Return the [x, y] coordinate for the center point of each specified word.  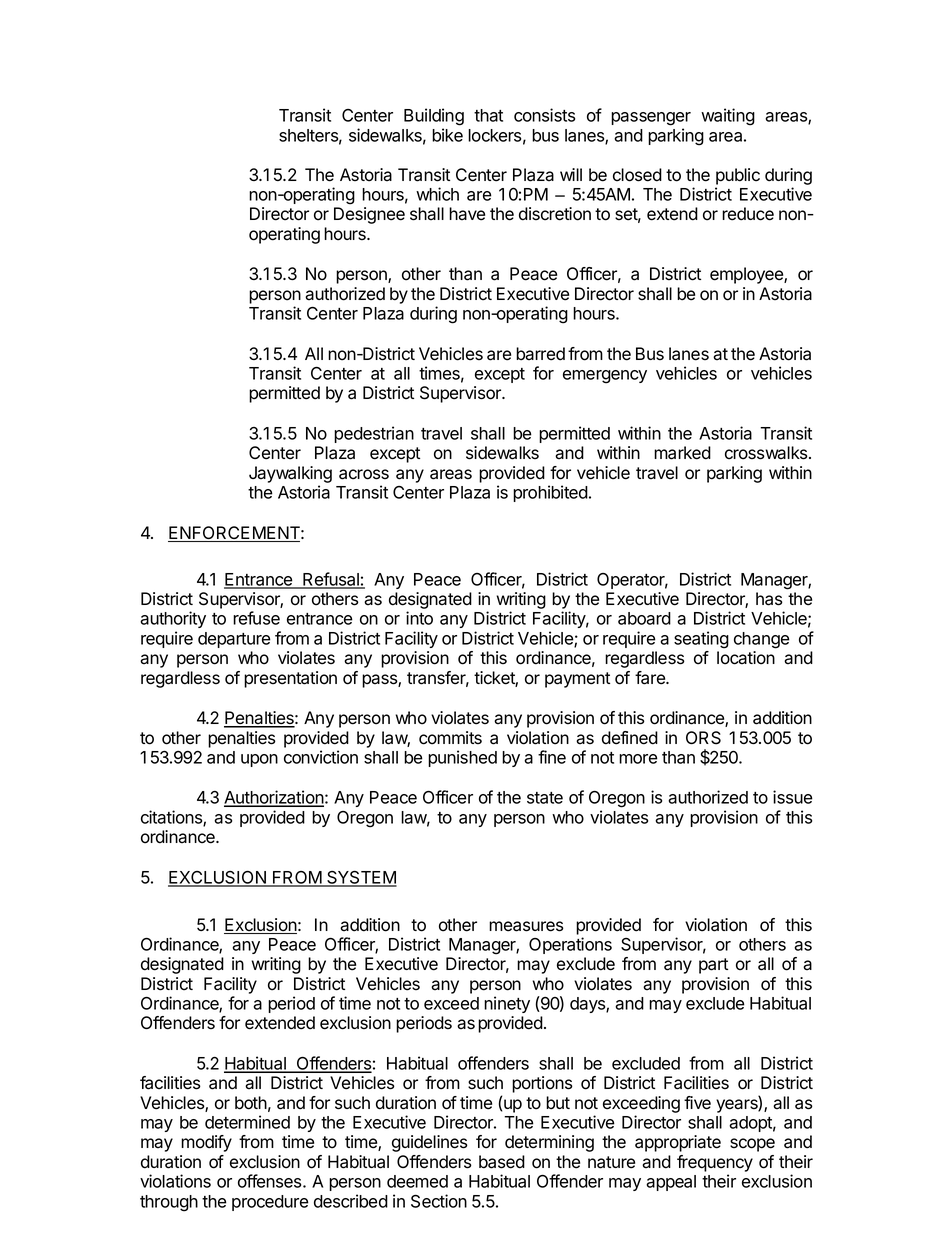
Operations [570, 945]
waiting [728, 117]
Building [434, 117]
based [502, 1162]
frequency [715, 1163]
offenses [271, 1181]
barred [540, 354]
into [419, 618]
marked [682, 453]
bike [447, 135]
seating [701, 640]
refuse [256, 618]
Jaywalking [290, 474]
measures [526, 926]
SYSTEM [361, 878]
